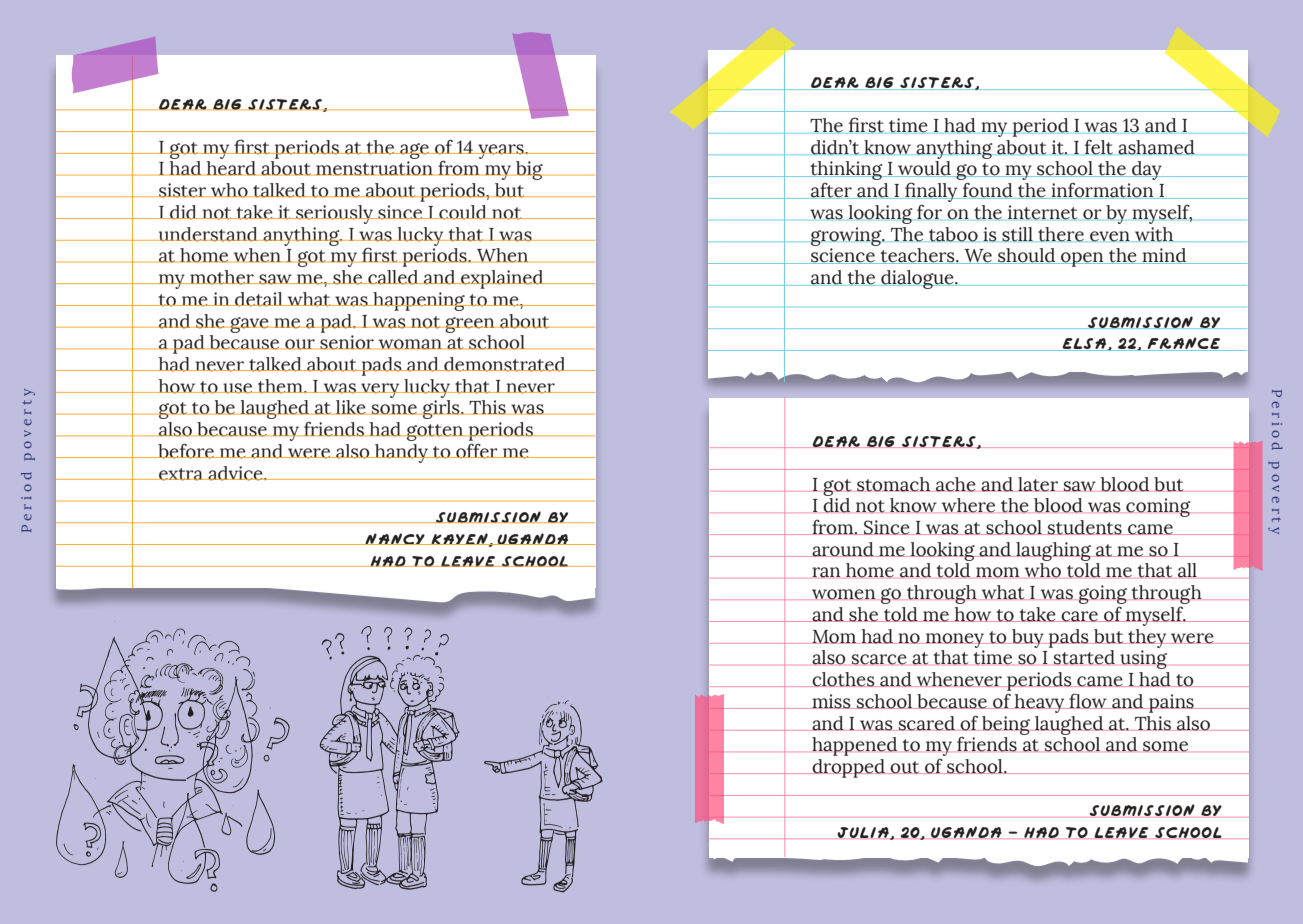 This document has width=1303, height=924. I want to click on our, so click(300, 344).
